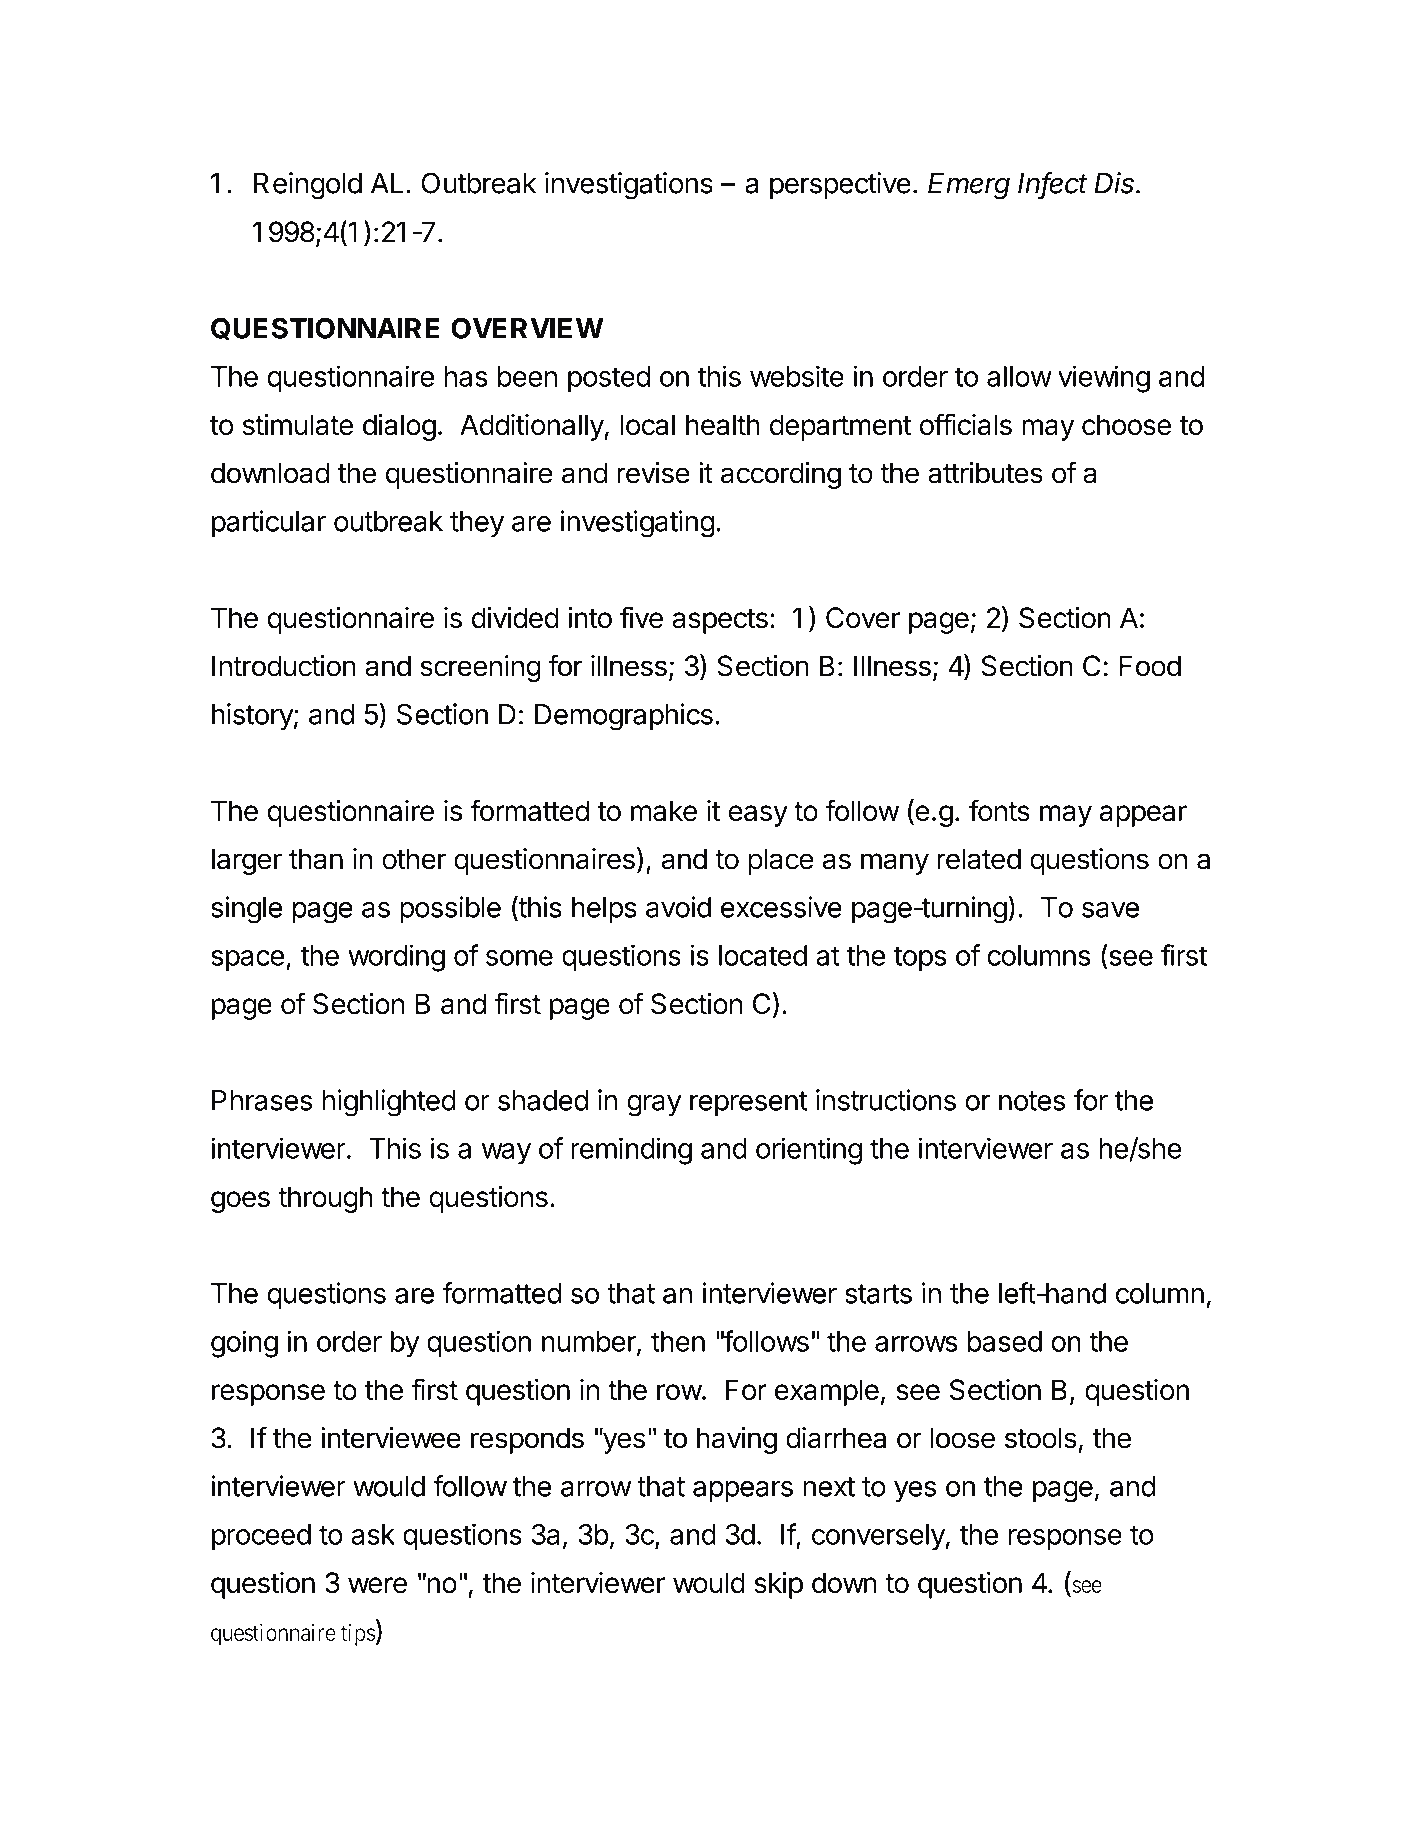 The height and width of the screenshot is (1846, 1427). I want to click on OVERVIEW, so click(527, 328).
